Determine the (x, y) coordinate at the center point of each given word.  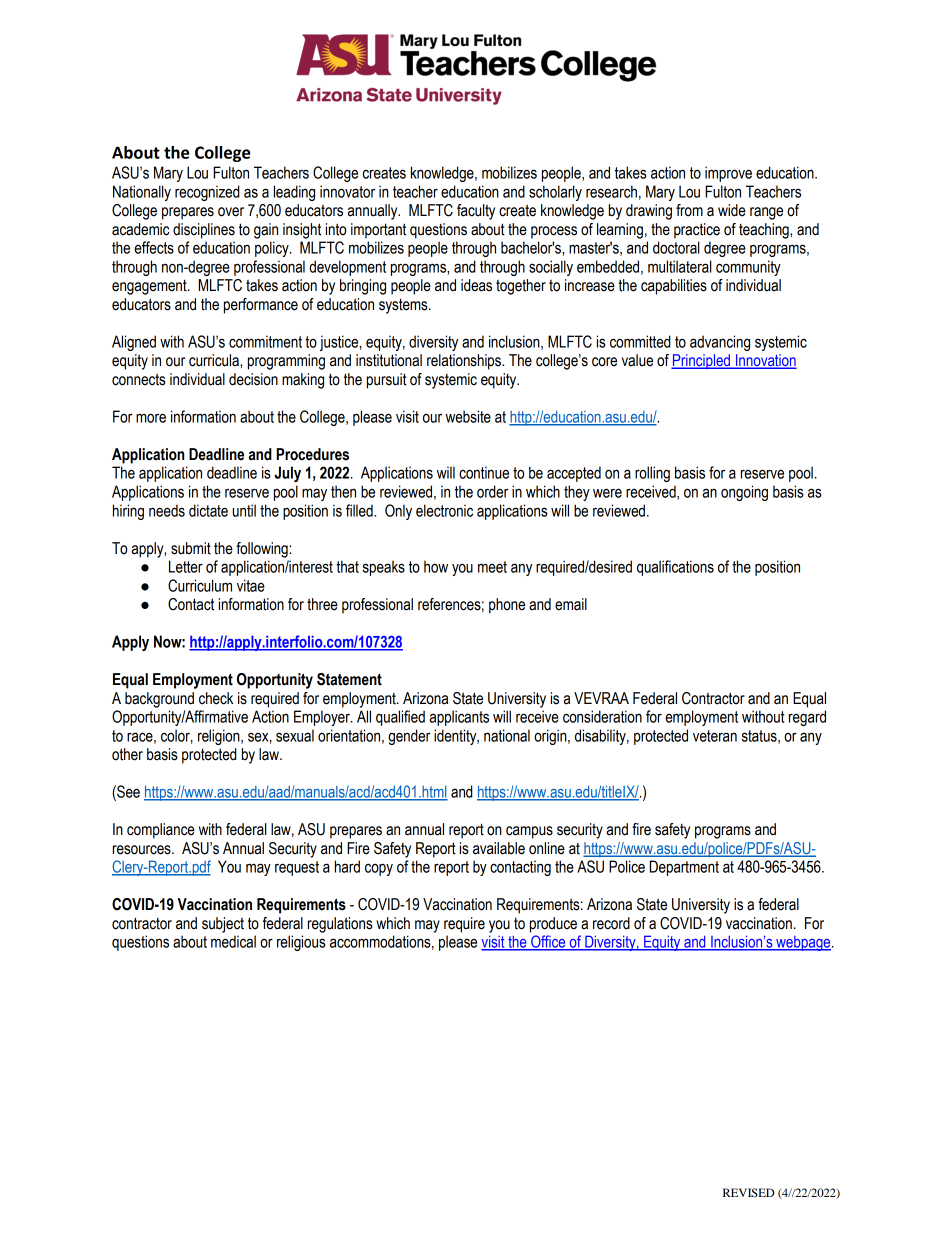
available (499, 848)
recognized (207, 193)
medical (233, 941)
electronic (444, 510)
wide (732, 210)
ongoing (744, 493)
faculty (476, 212)
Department (684, 868)
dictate (208, 510)
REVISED (749, 1192)
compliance (161, 831)
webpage (803, 943)
